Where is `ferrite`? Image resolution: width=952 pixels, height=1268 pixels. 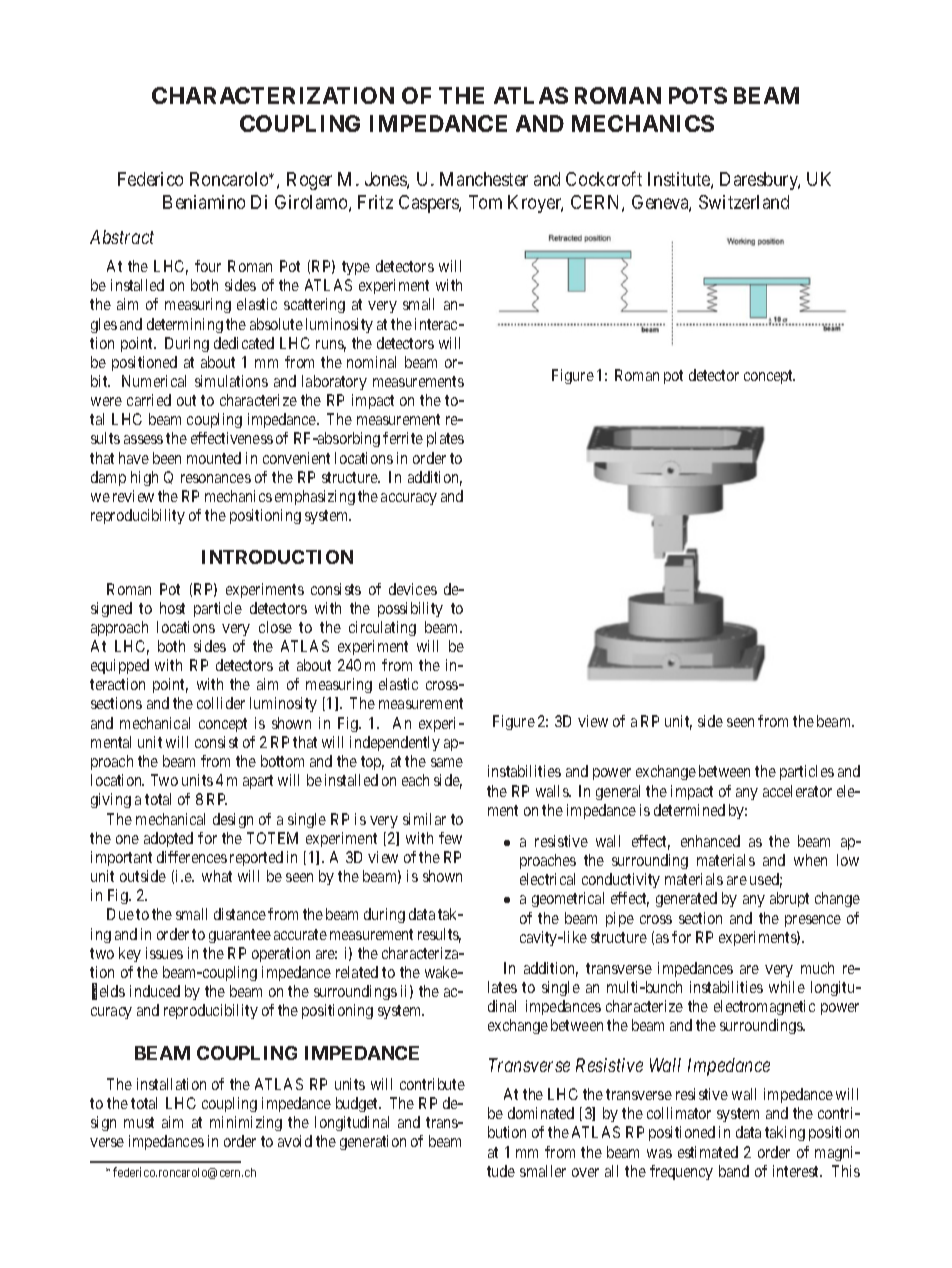
ferrite is located at coordinates (403, 438).
